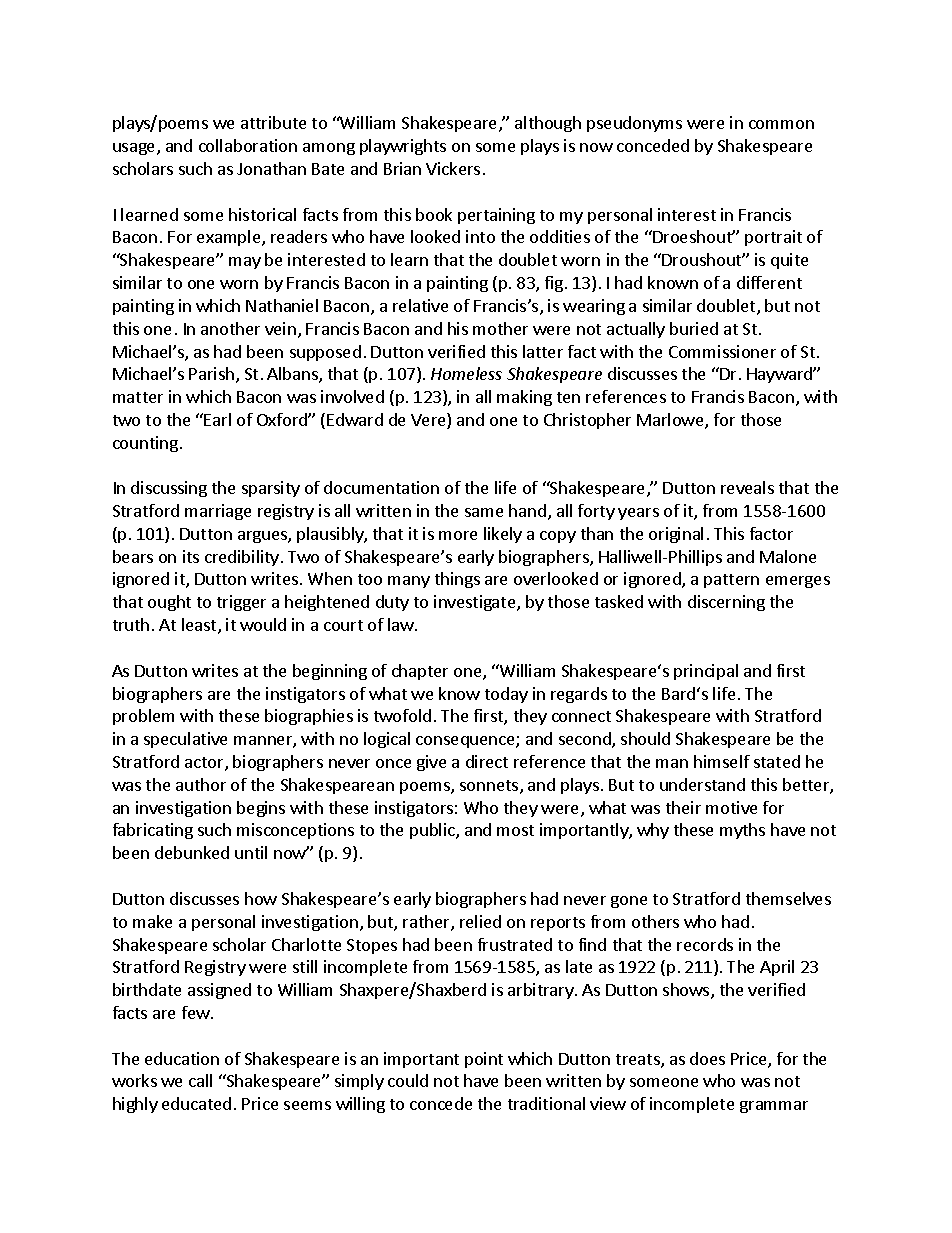 Image resolution: width=952 pixels, height=1233 pixels. What do you see at coordinates (742, 831) in the page?
I see `myths` at bounding box center [742, 831].
